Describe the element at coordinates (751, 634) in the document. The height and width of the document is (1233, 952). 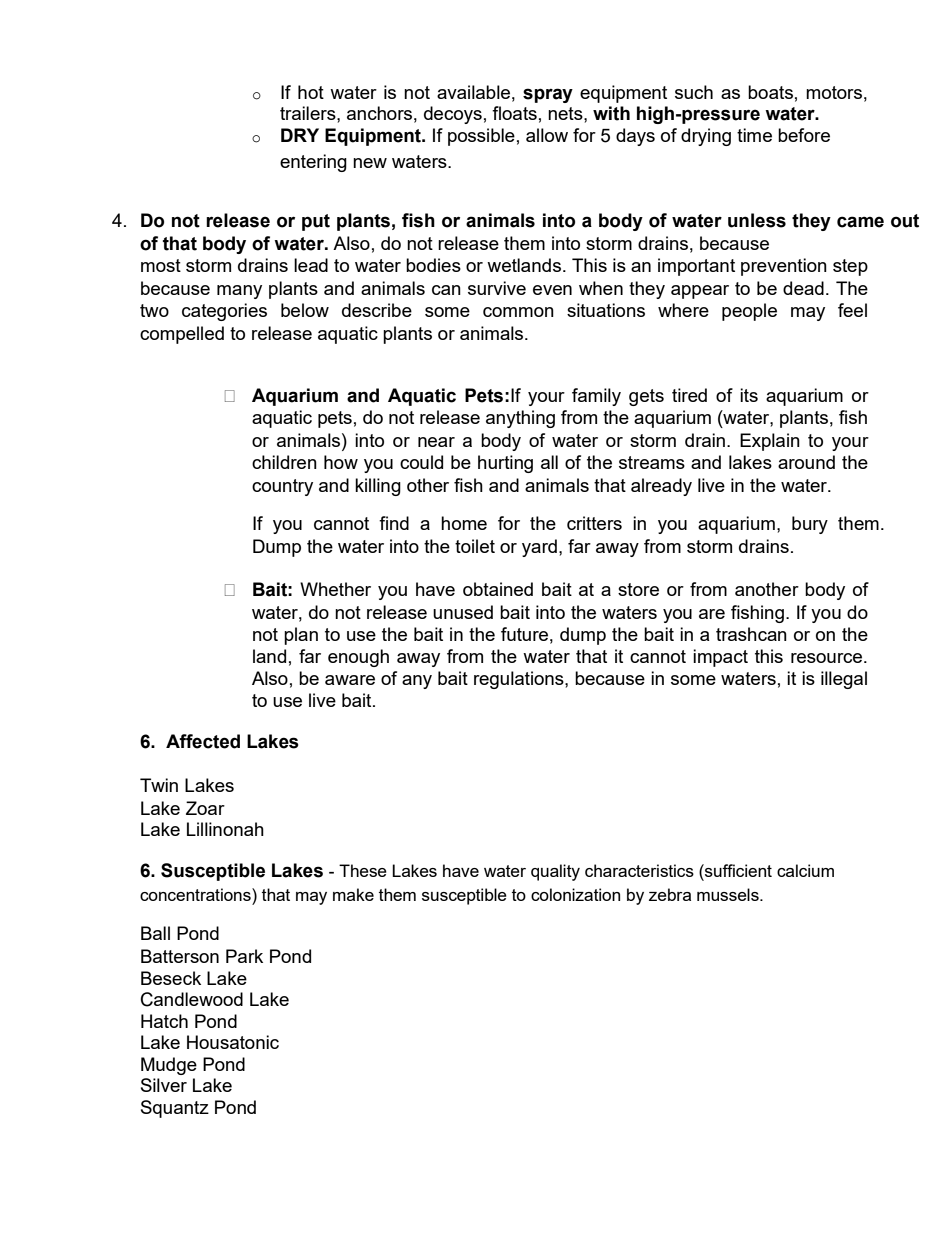
I see `trashcan` at that location.
